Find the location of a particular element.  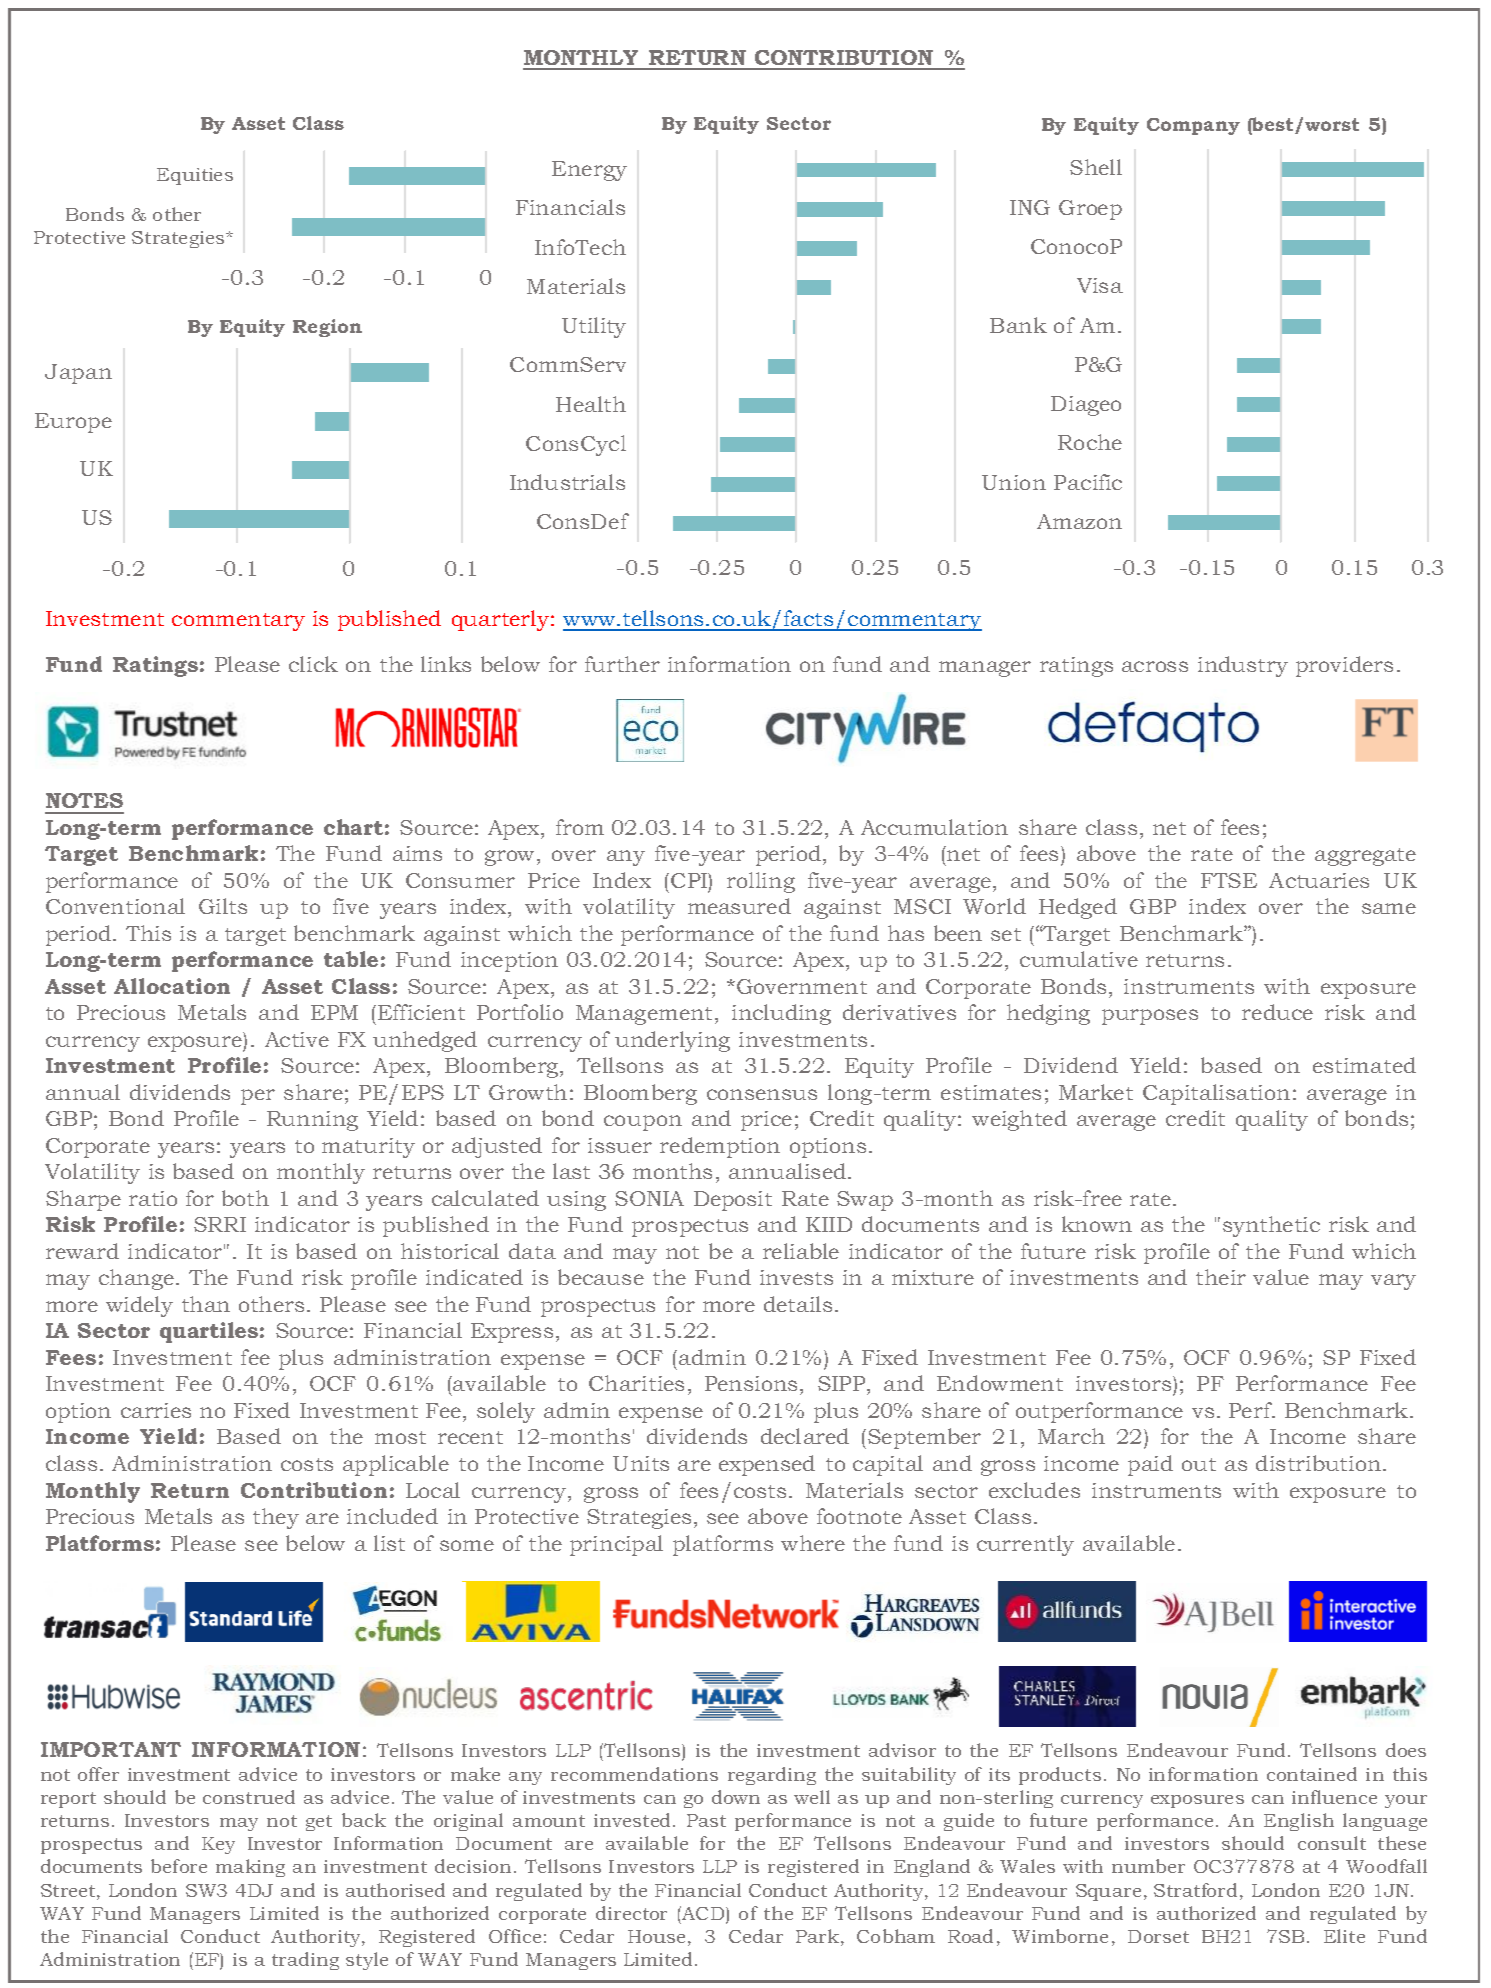

reduce is located at coordinates (1277, 1012).
